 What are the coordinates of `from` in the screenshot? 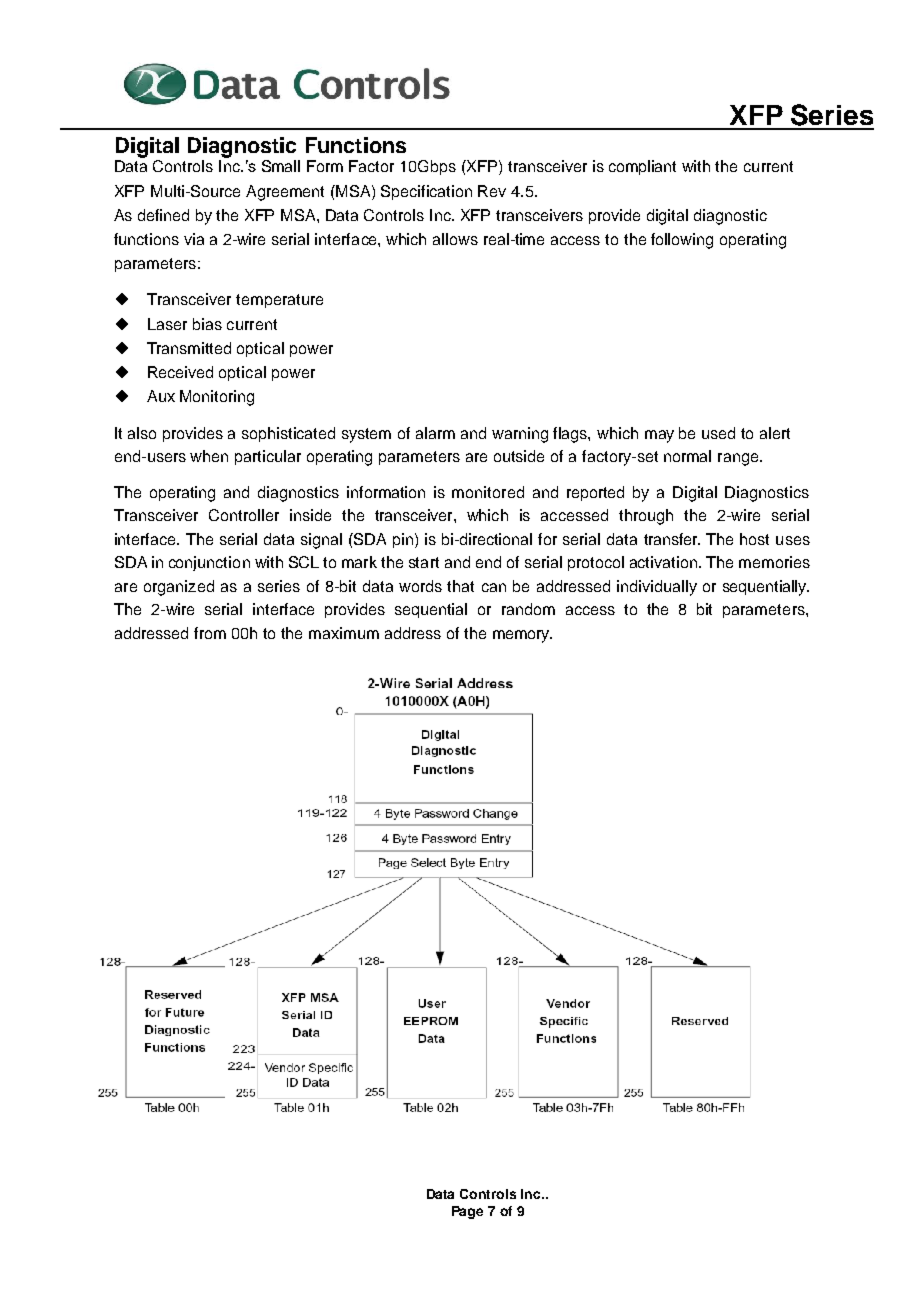 It's located at (210, 633).
